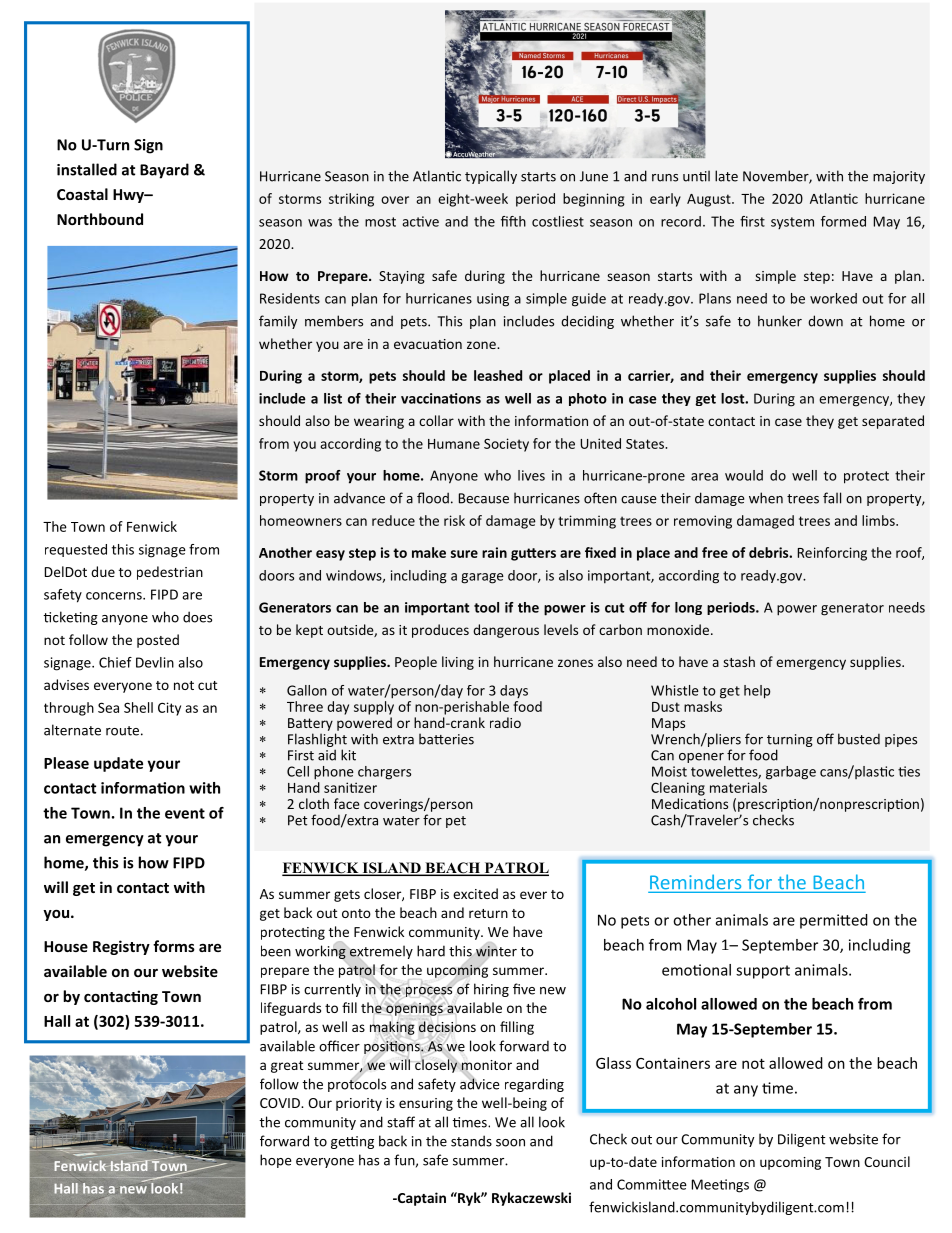 The image size is (952, 1233). I want to click on stands, so click(471, 1141).
